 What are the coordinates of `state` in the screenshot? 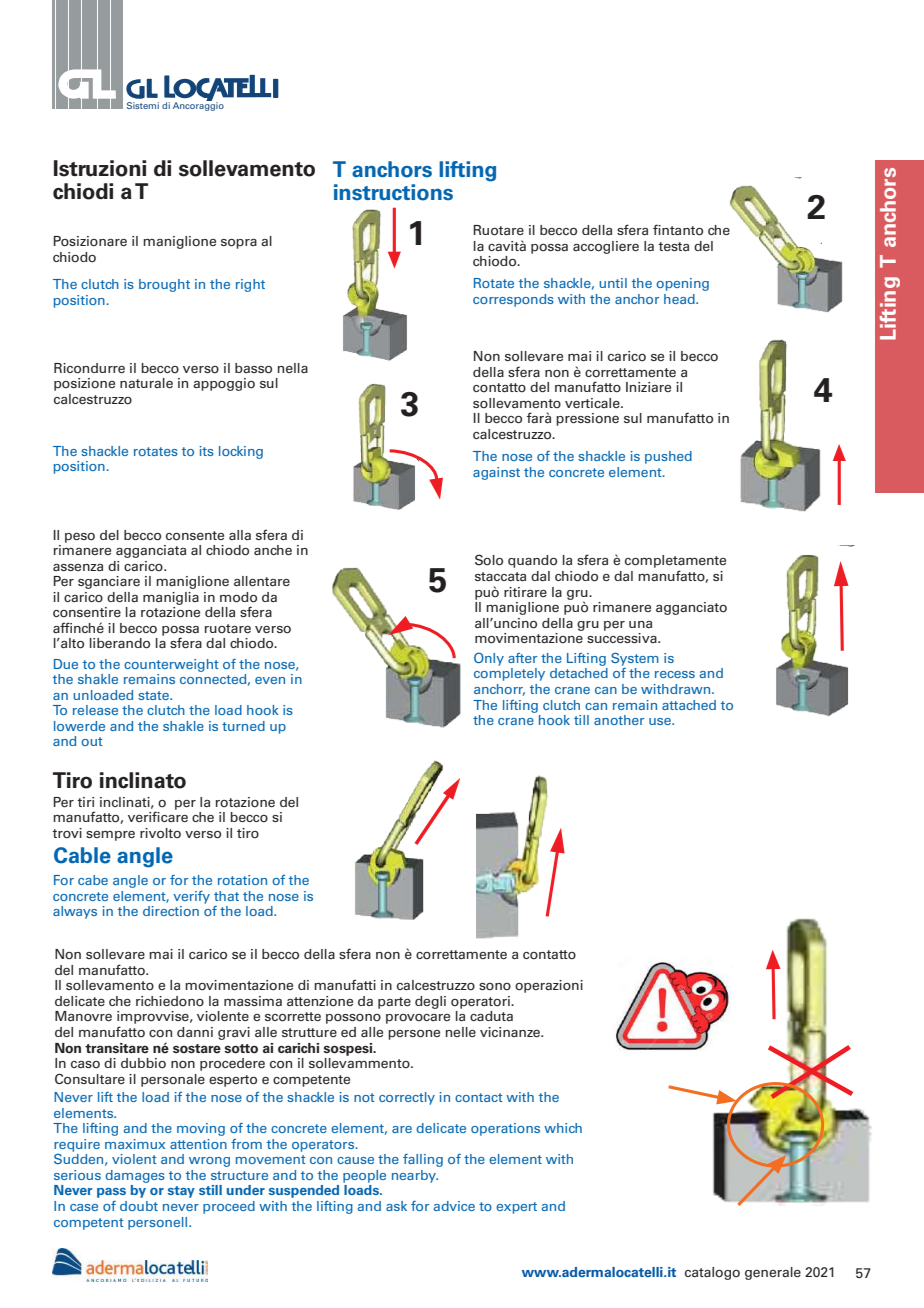 It's located at (155, 695).
